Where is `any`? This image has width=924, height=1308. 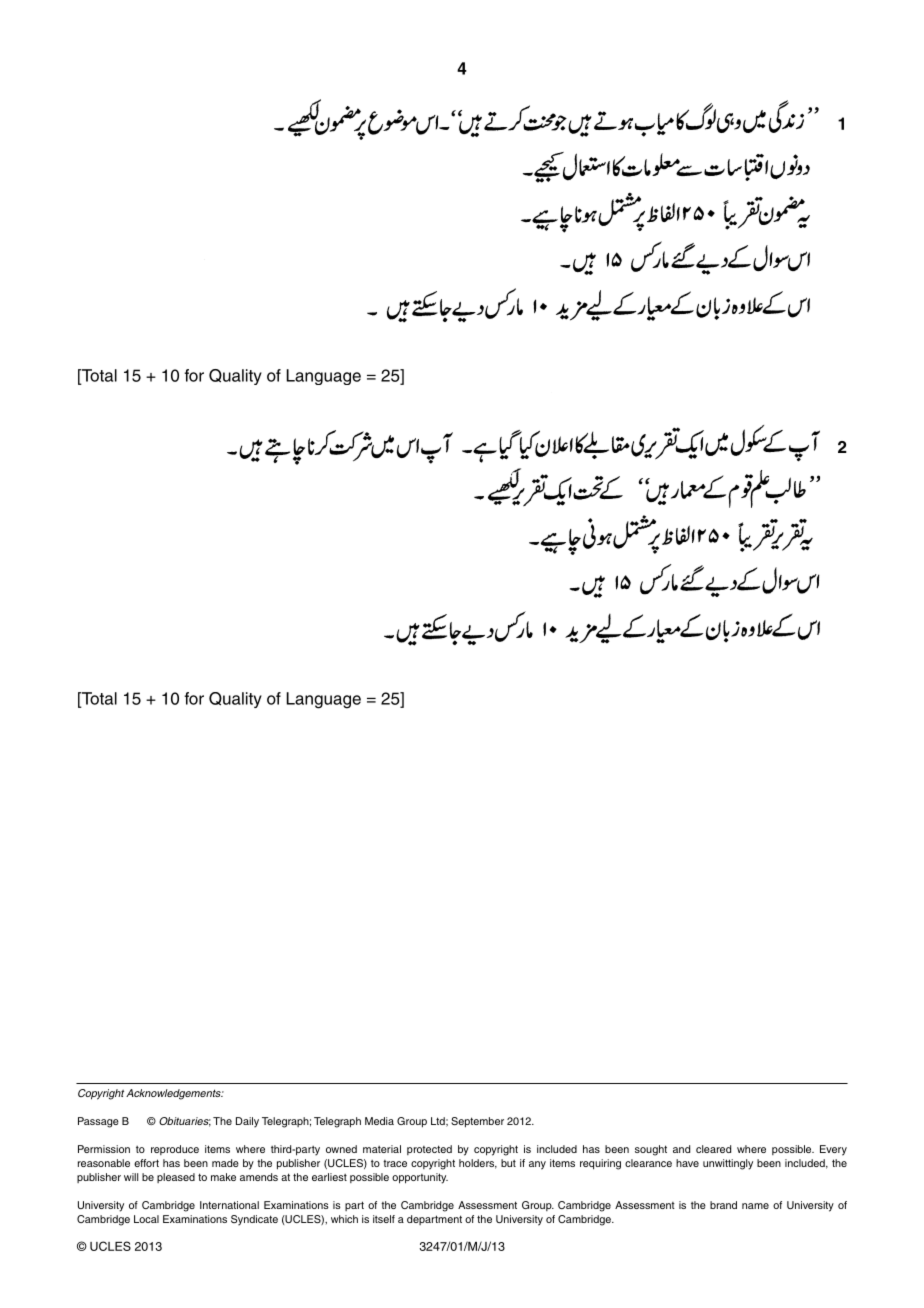
any is located at coordinates (537, 1165).
